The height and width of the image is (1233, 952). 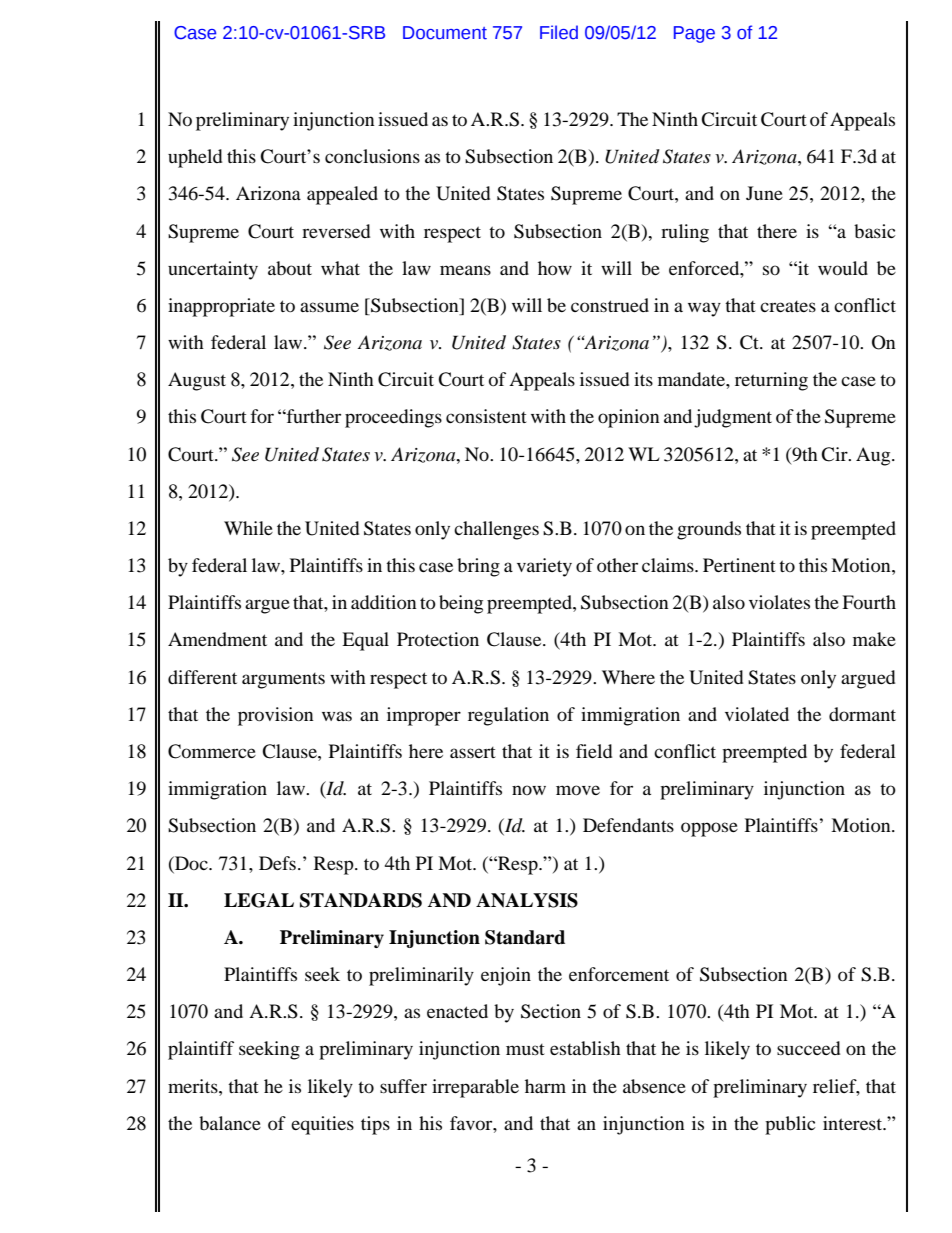 What do you see at coordinates (197, 381) in the image?
I see `August` at bounding box center [197, 381].
